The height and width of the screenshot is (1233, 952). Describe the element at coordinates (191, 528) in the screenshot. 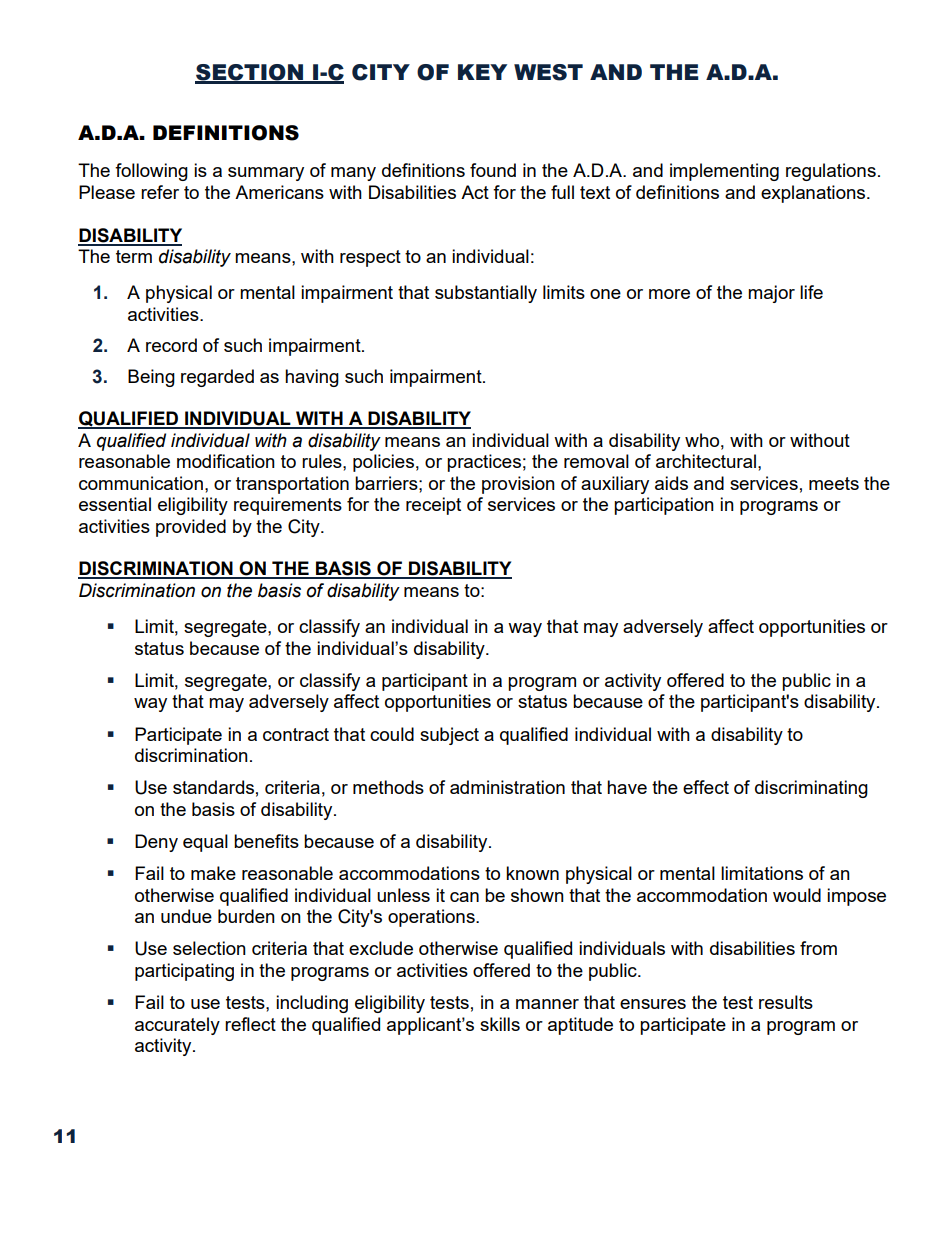

I see `provided` at that location.
